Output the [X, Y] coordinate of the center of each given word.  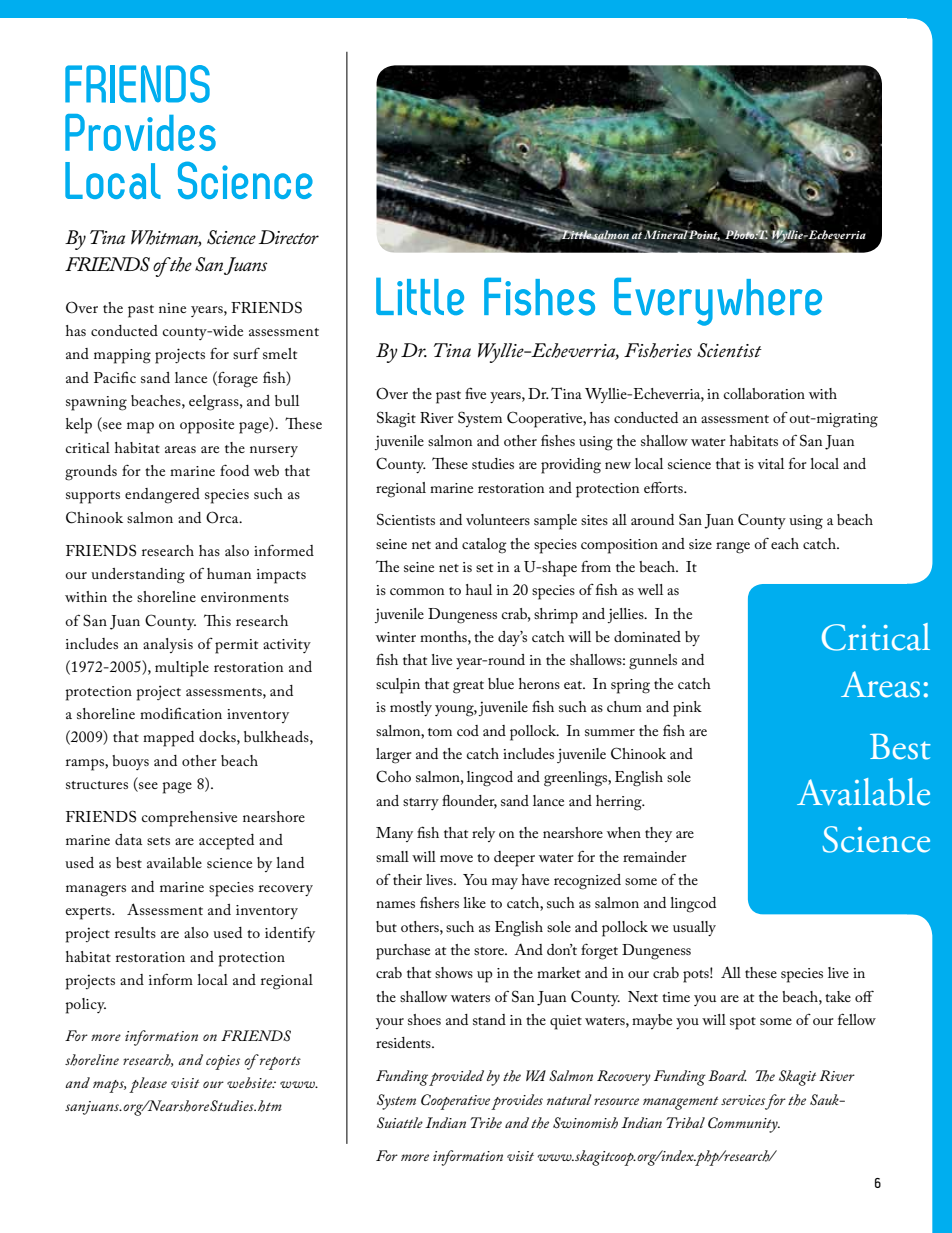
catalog [484, 546]
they [658, 834]
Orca [223, 517]
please [148, 1085]
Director [289, 237]
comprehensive [189, 819]
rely [483, 834]
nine [172, 308]
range [733, 548]
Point [704, 235]
